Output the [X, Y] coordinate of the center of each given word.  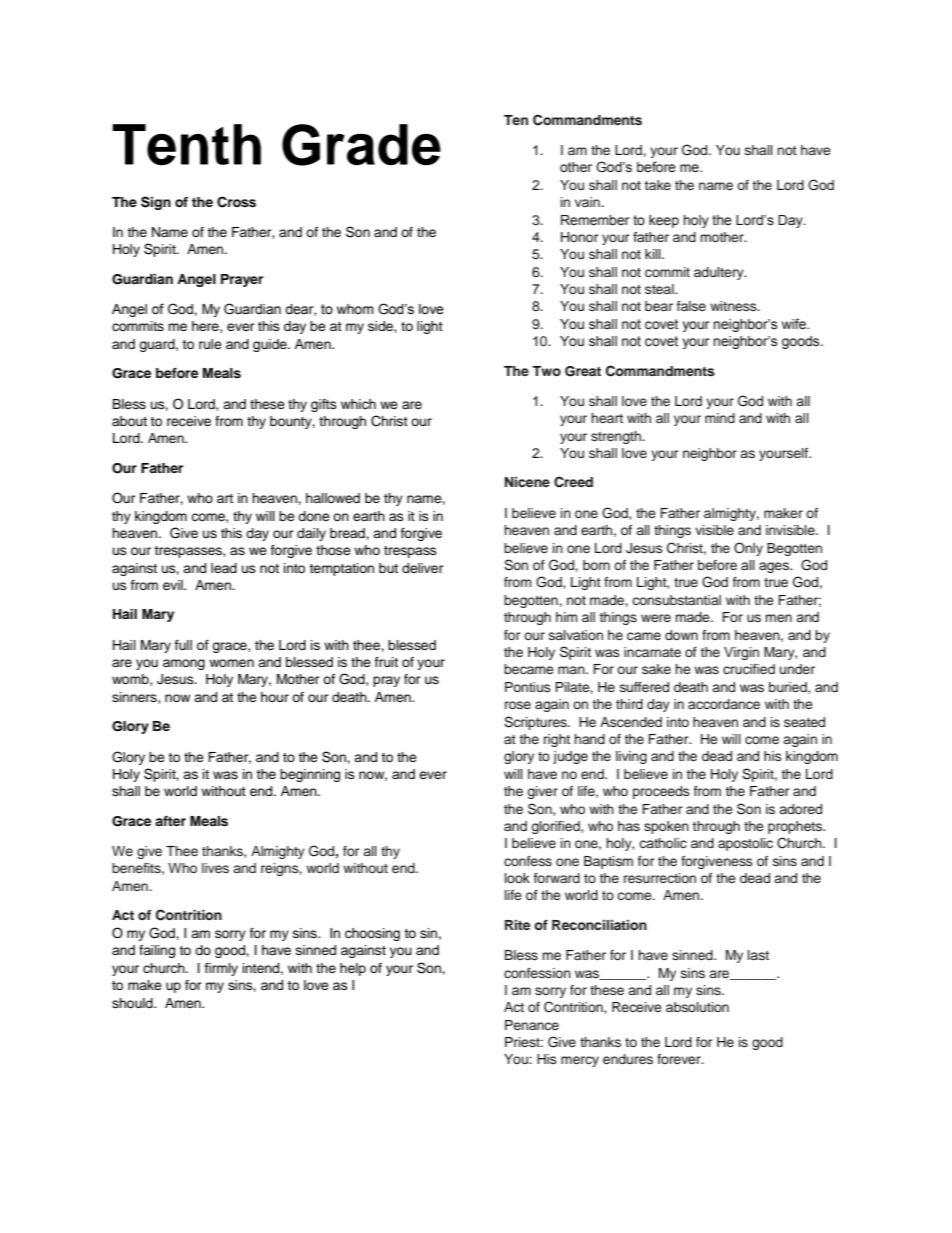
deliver [423, 568]
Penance [532, 1025]
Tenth [187, 145]
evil [174, 585]
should [133, 1003]
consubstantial [676, 600]
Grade [361, 145]
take [657, 185]
